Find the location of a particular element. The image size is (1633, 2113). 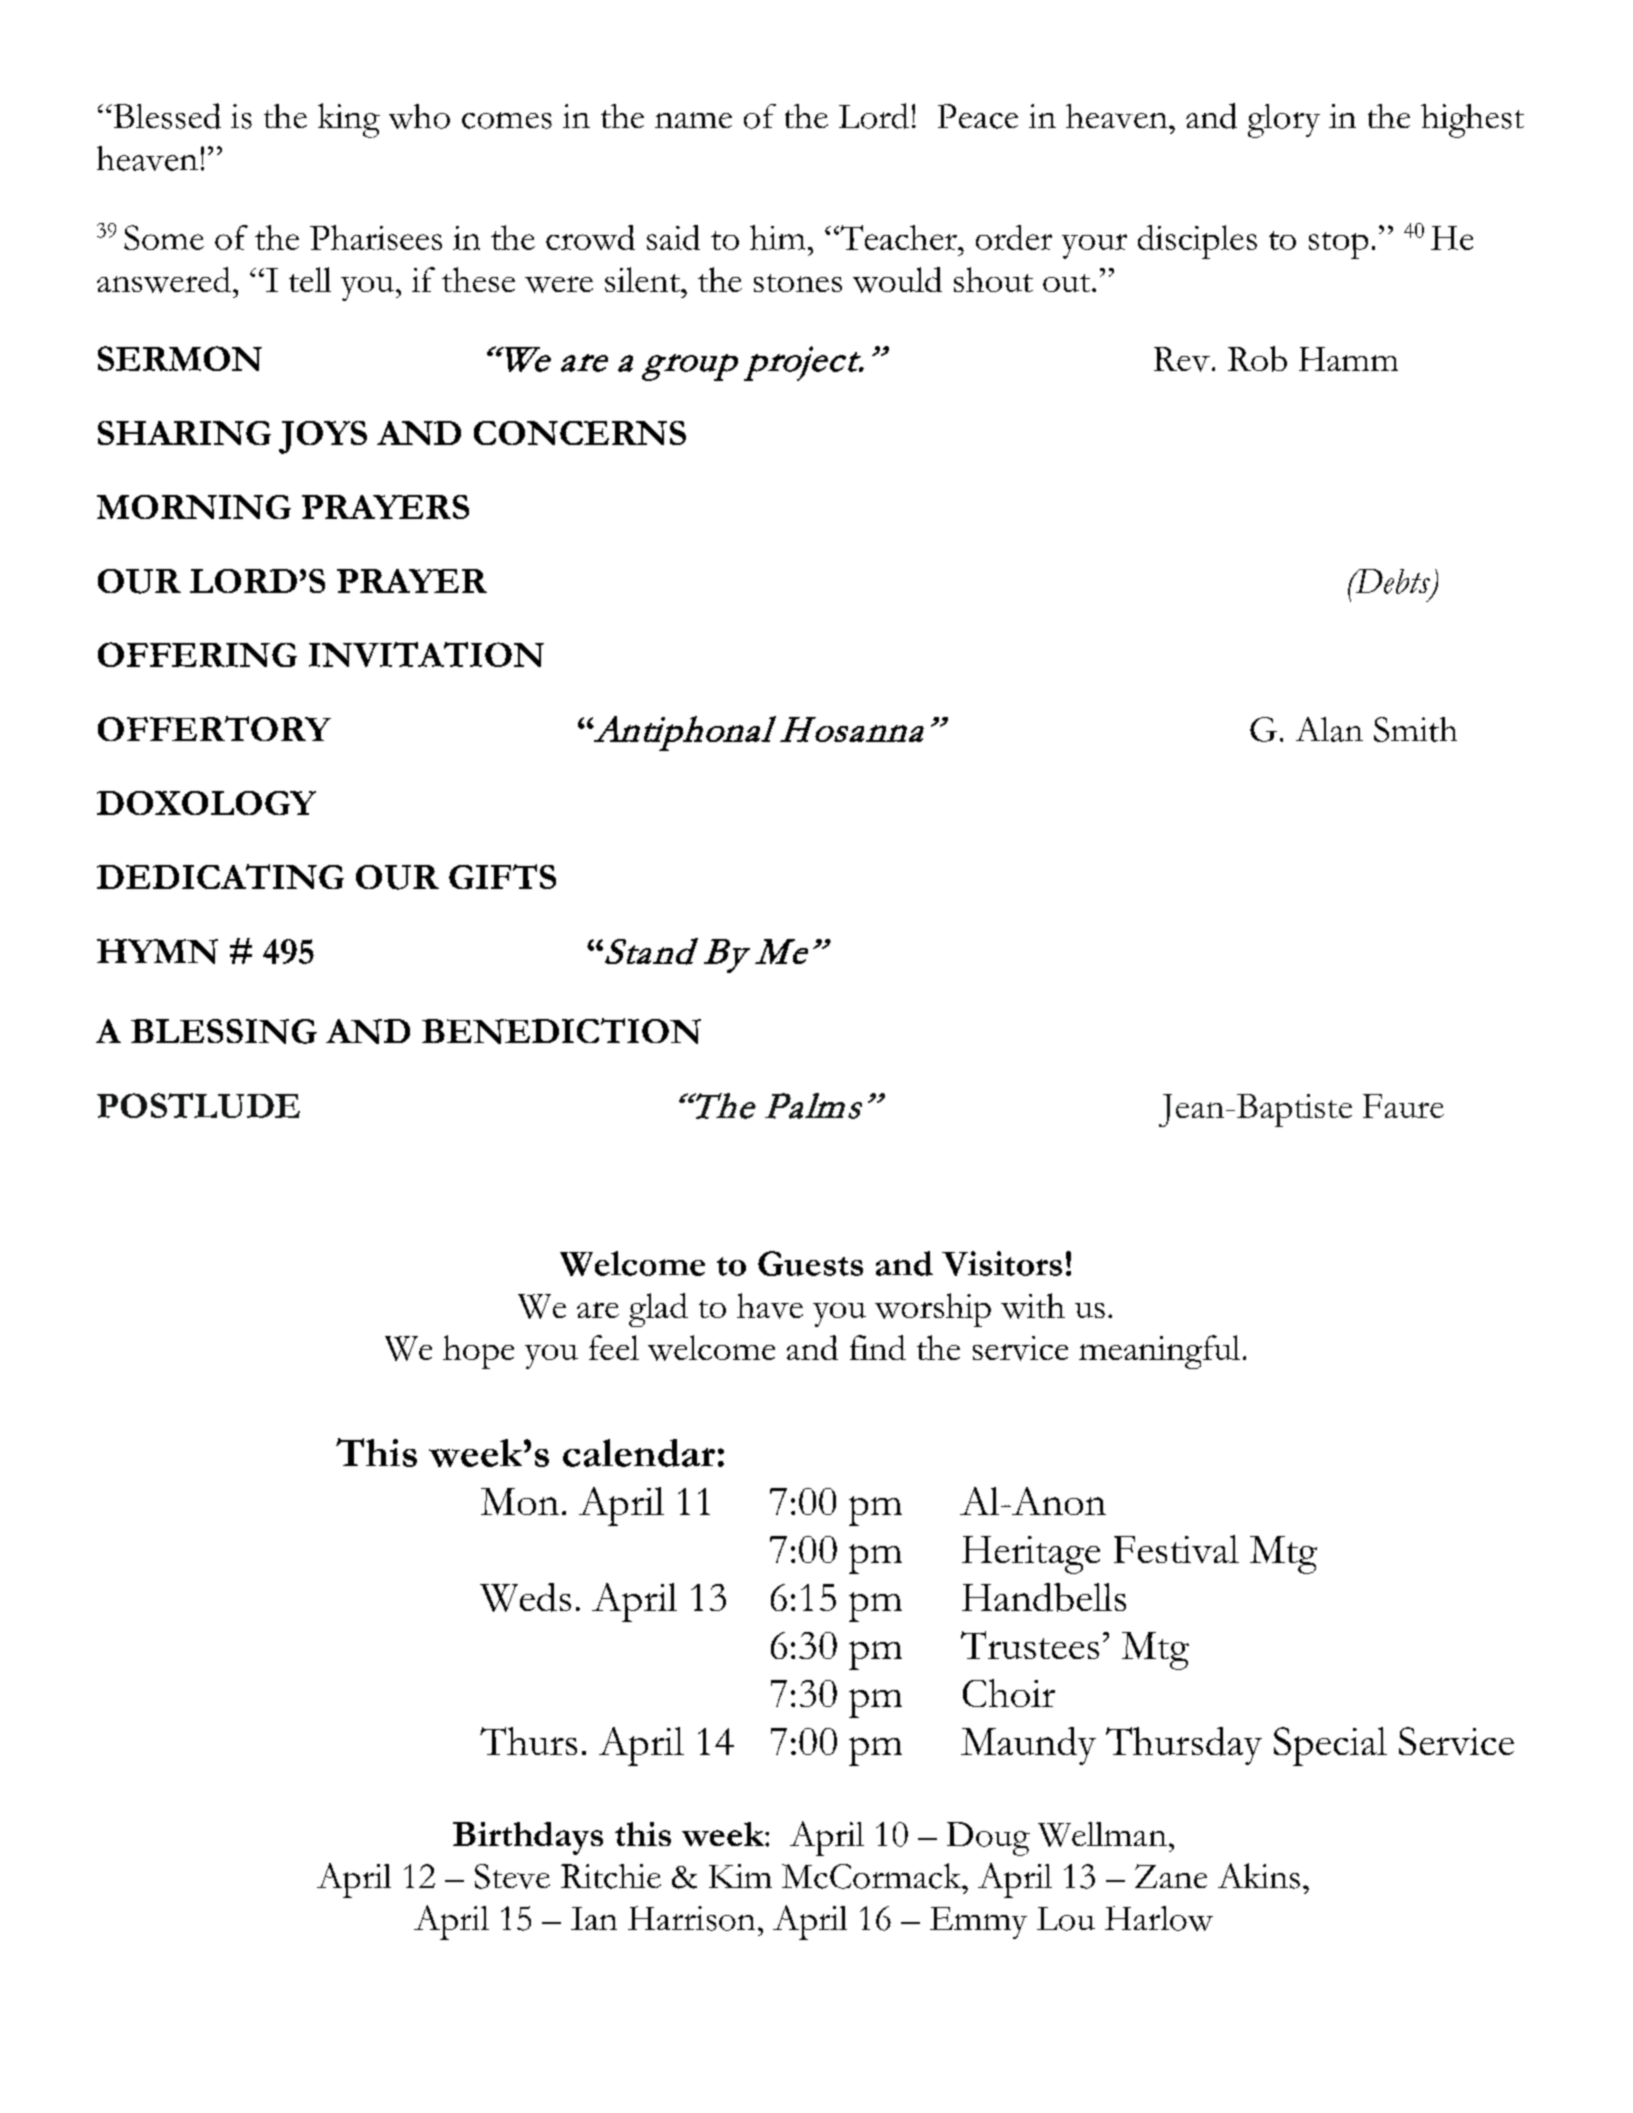

glory is located at coordinates (1284, 121).
